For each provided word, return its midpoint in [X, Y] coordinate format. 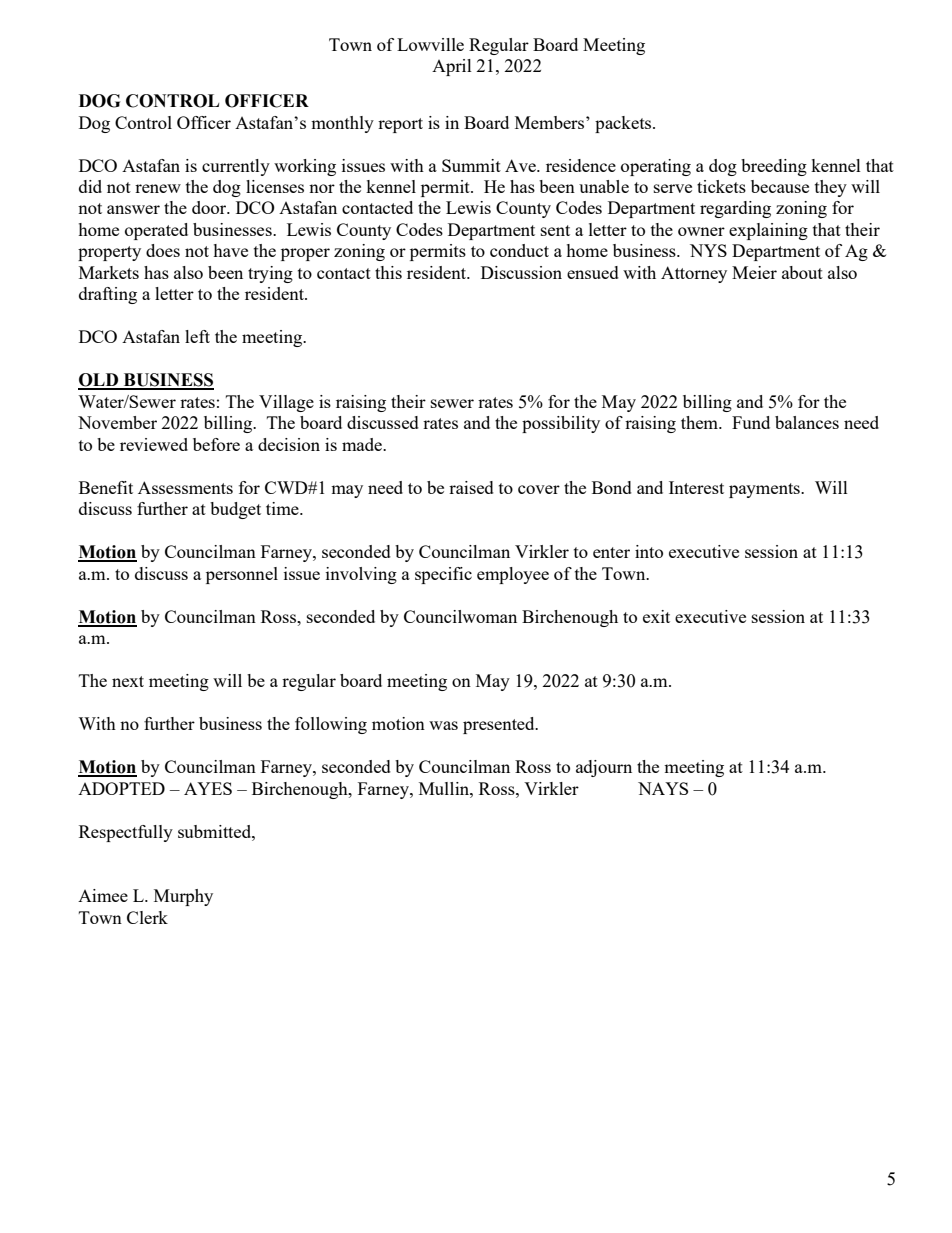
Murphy [183, 897]
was [443, 725]
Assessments [185, 487]
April [452, 67]
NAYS [663, 788]
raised [471, 487]
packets [624, 124]
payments [765, 490]
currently [236, 167]
